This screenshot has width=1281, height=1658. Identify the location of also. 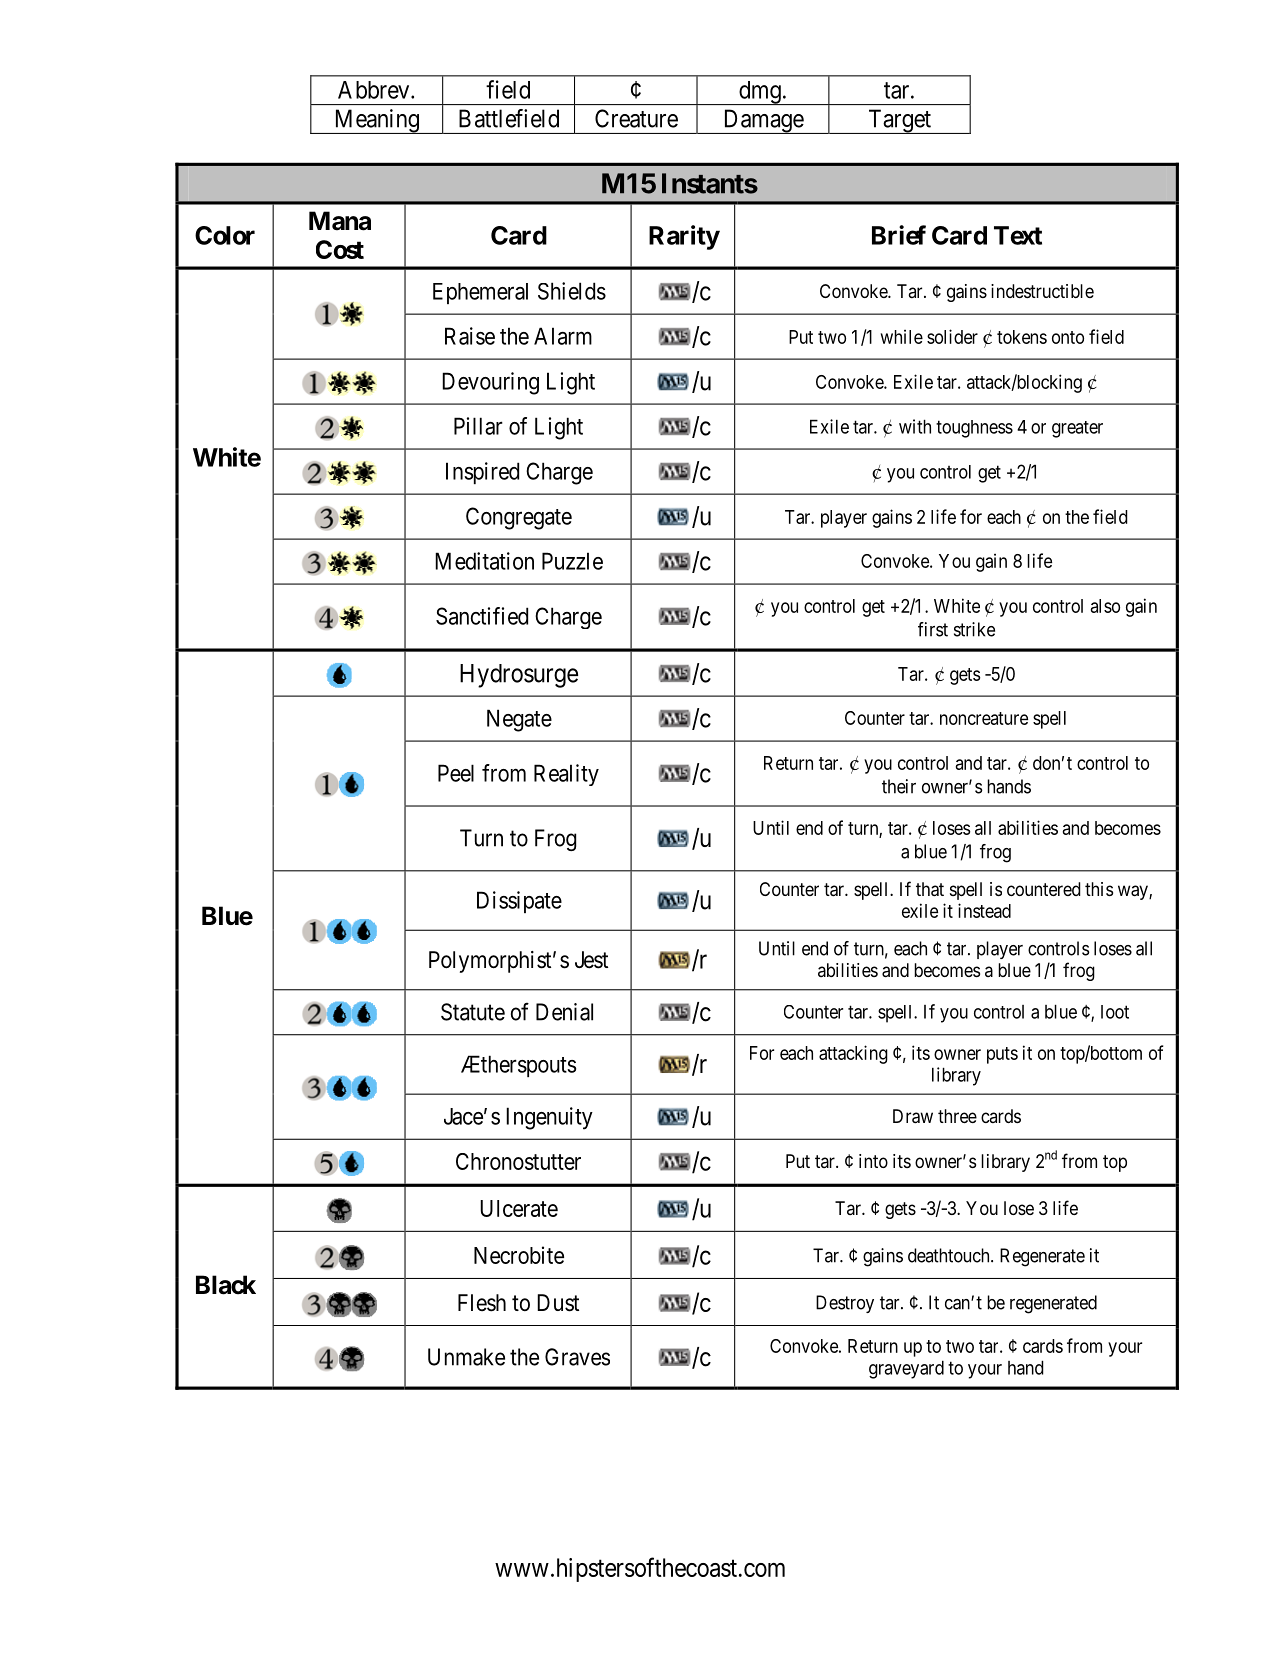
(1105, 606).
